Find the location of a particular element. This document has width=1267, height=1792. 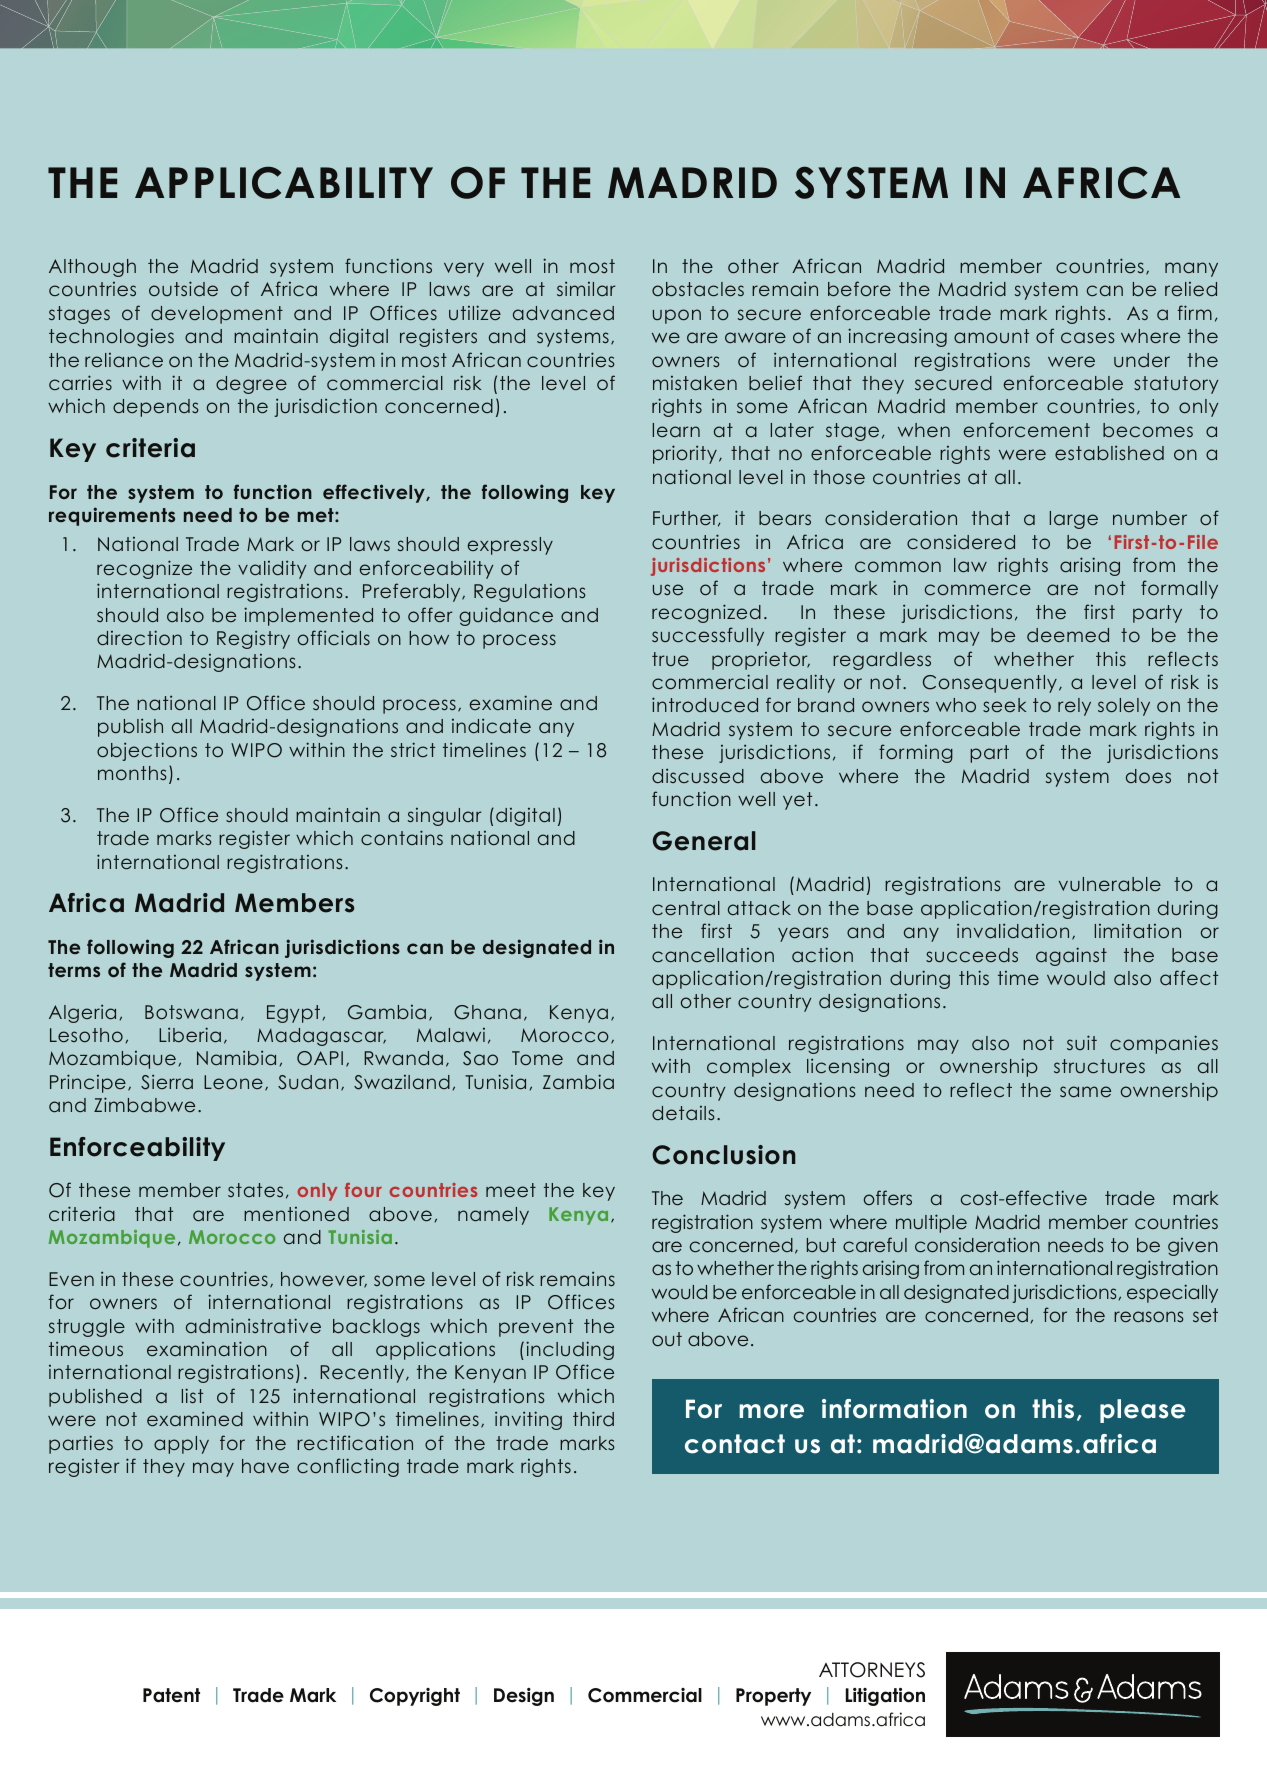

rely is located at coordinates (1074, 707).
